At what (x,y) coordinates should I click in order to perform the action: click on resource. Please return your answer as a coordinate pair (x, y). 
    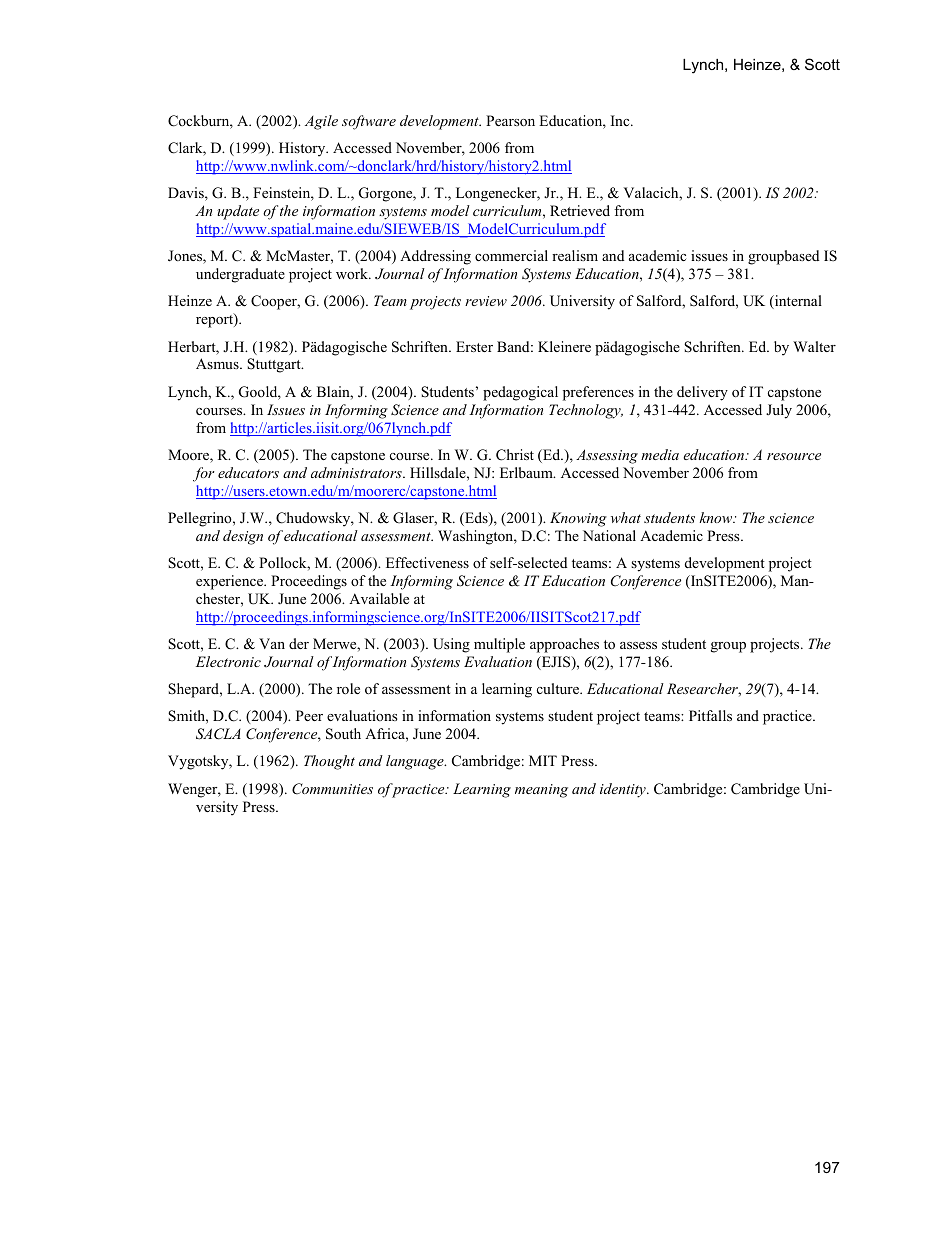
    Looking at the image, I should click on (794, 456).
